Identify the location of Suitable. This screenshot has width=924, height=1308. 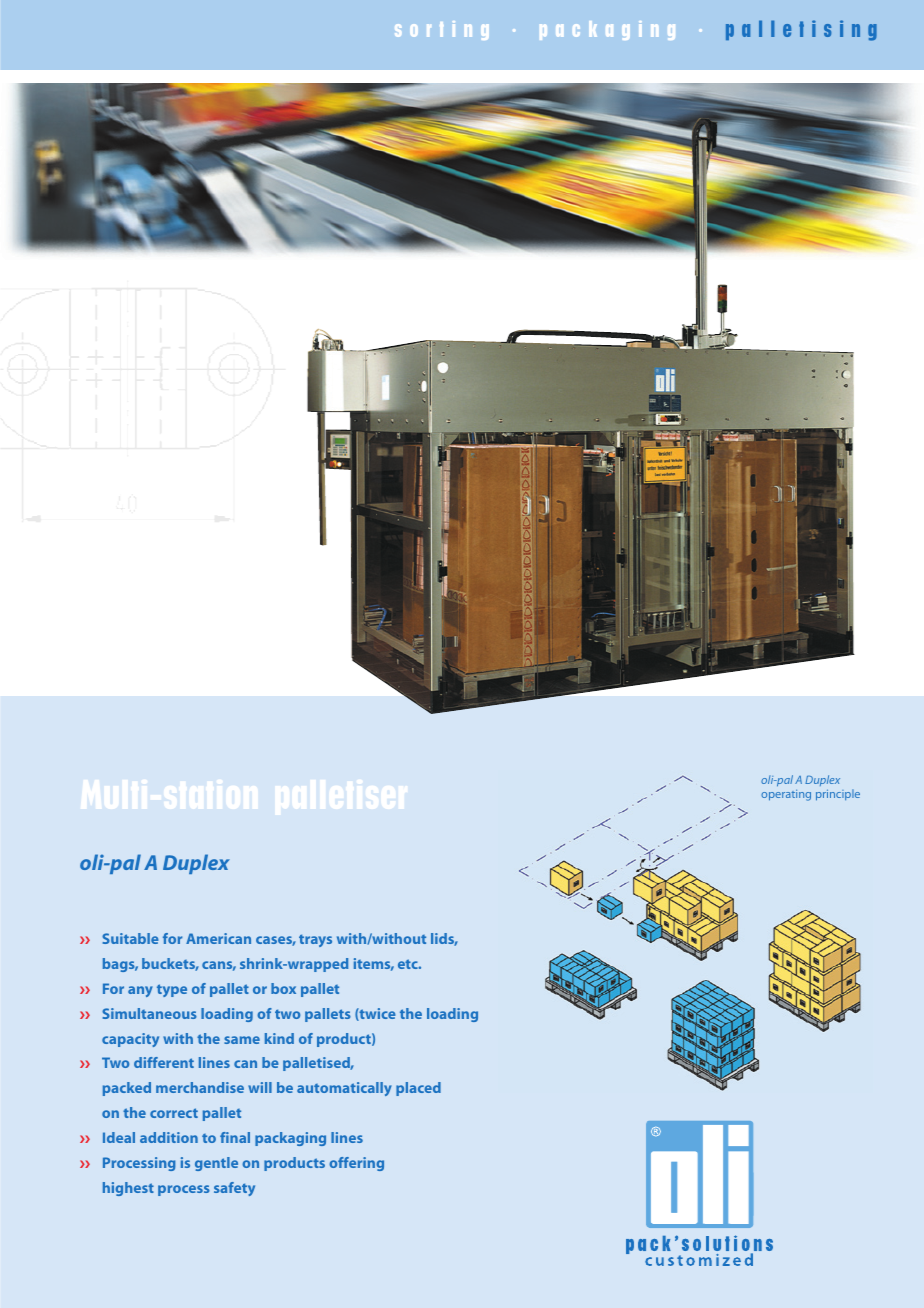
(130, 938).
